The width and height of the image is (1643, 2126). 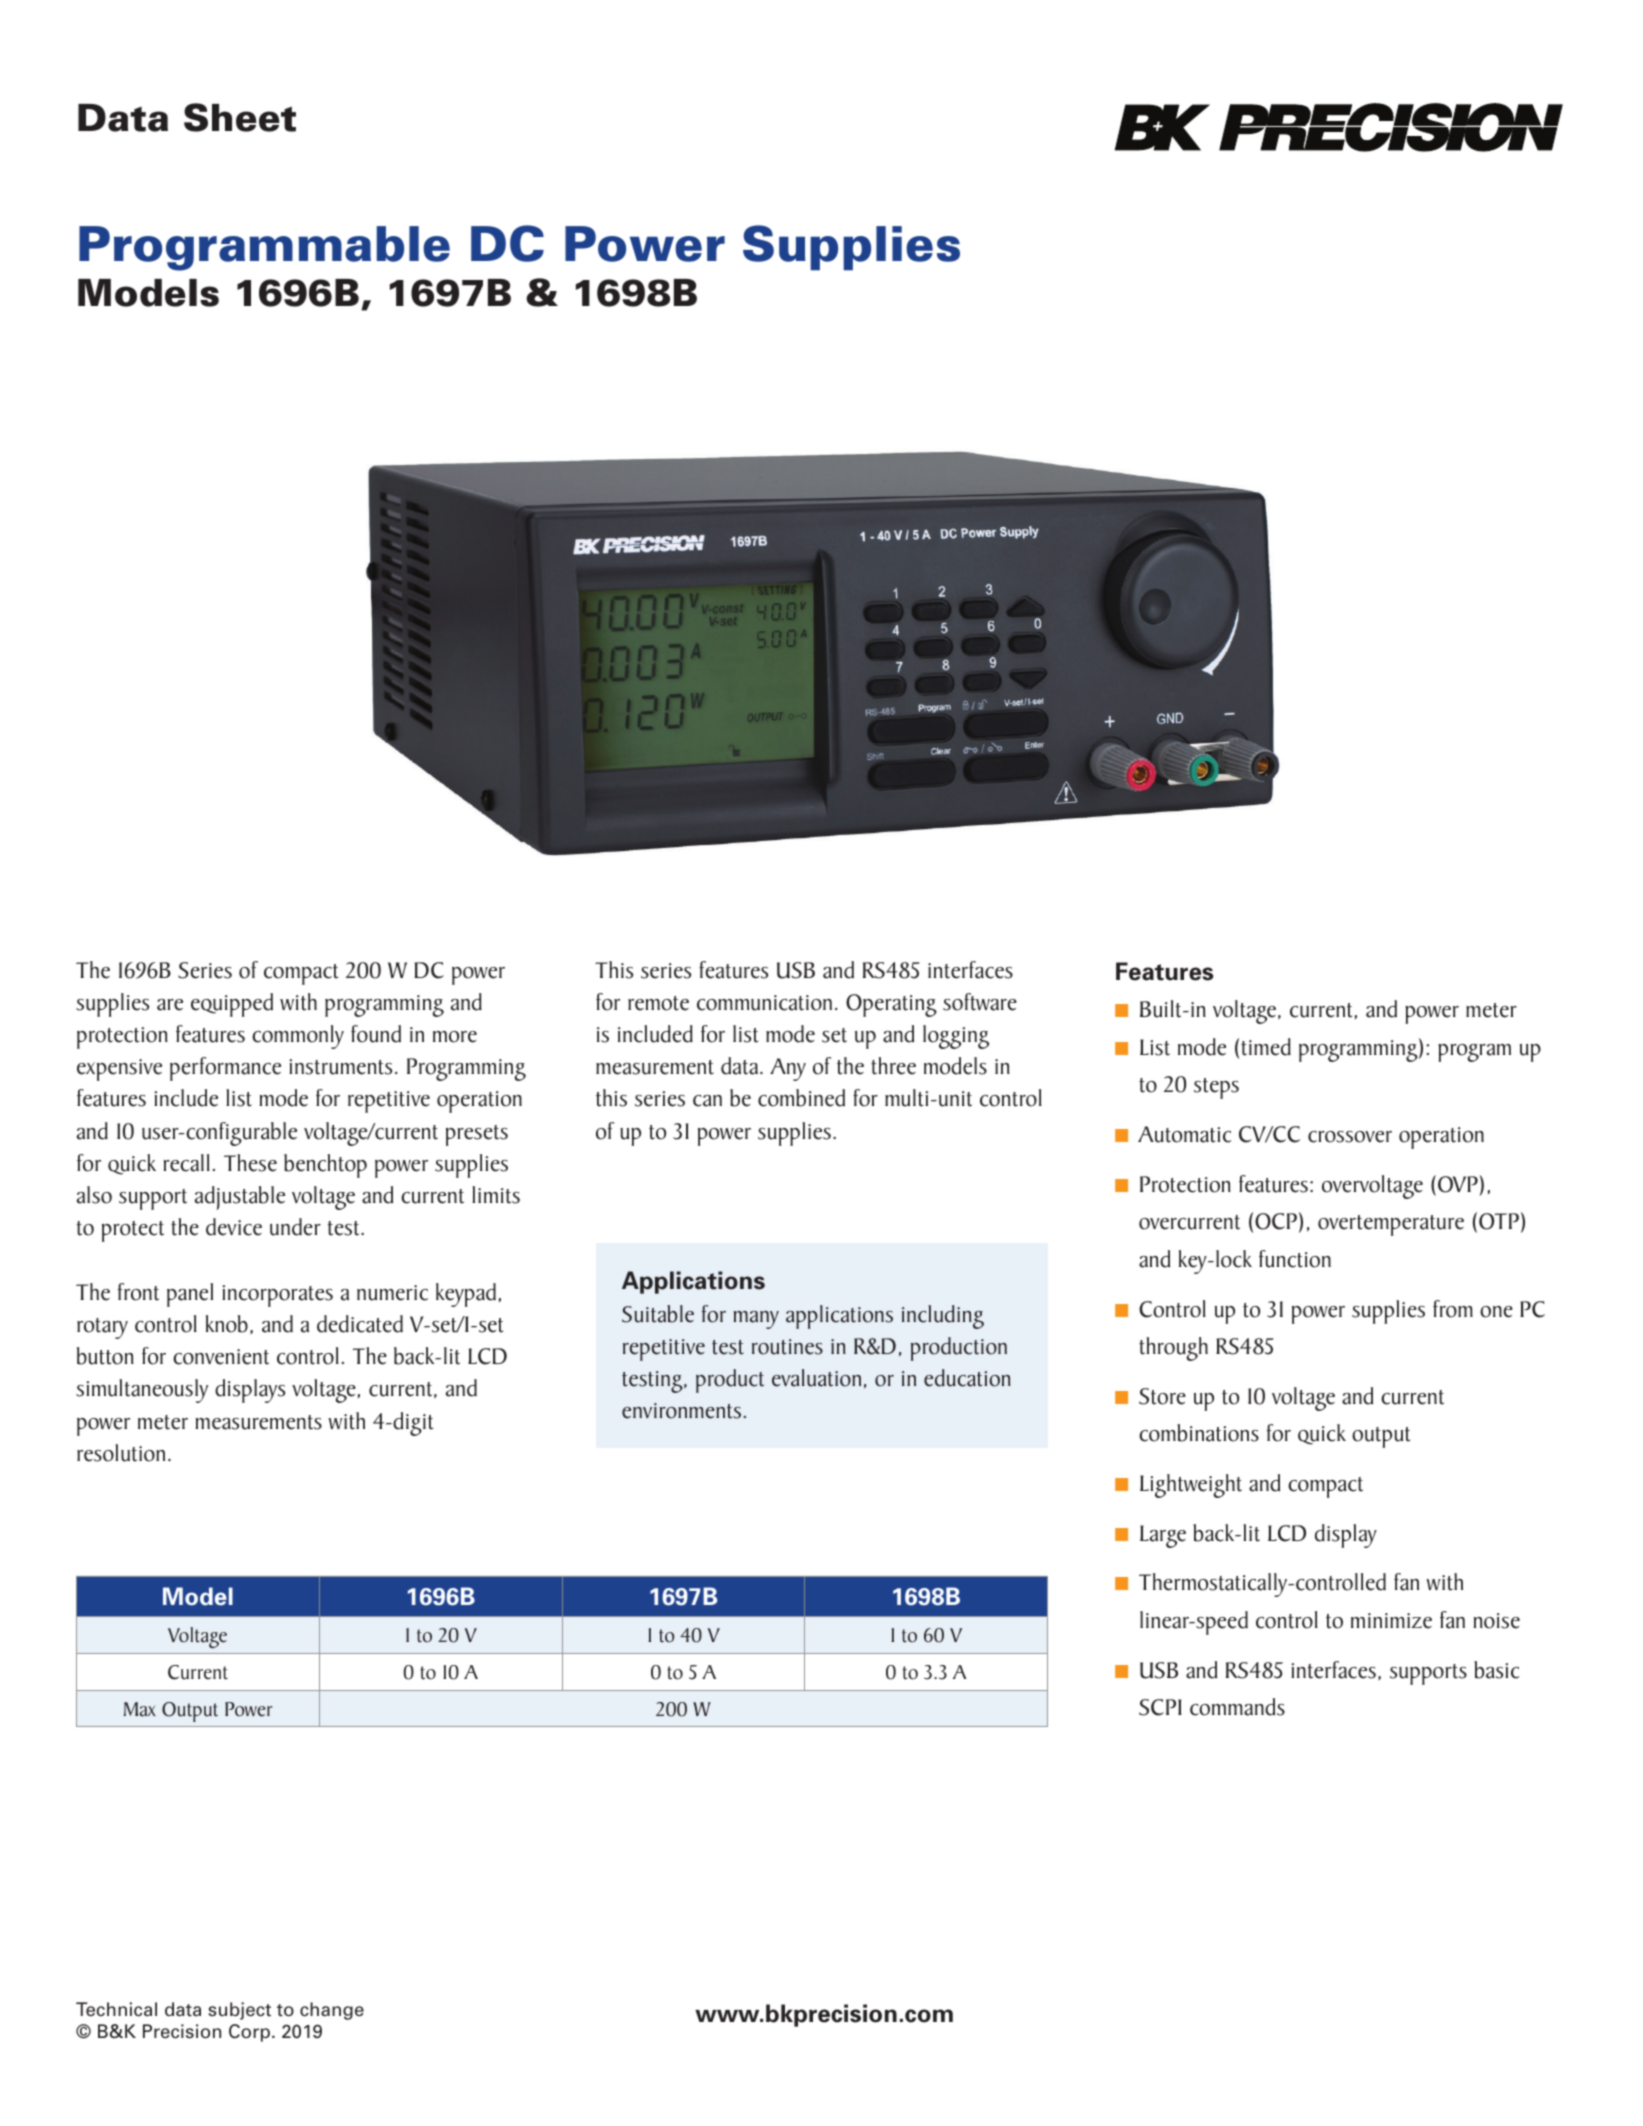 What do you see at coordinates (891, 1005) in the image?
I see `Operating` at bounding box center [891, 1005].
